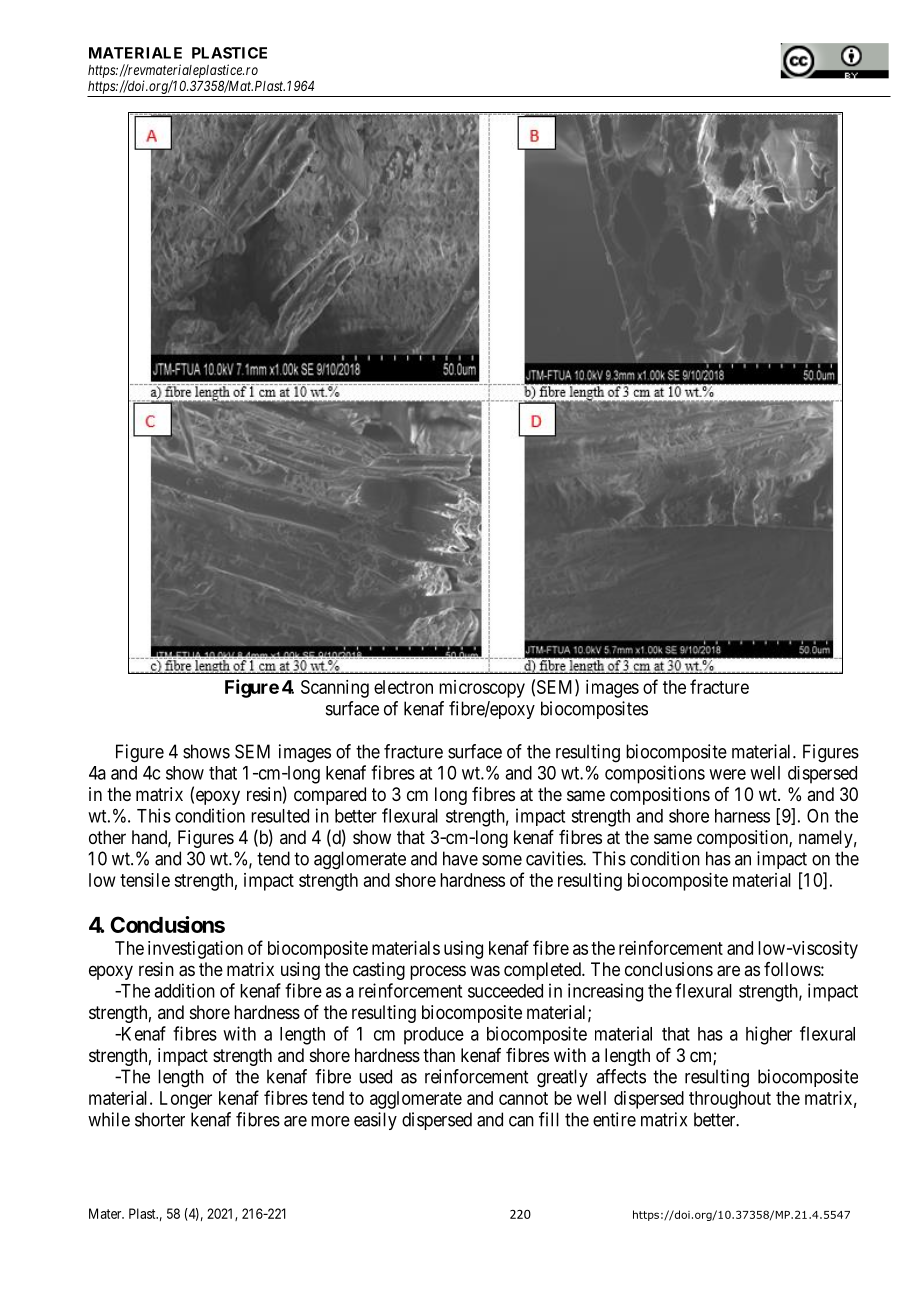 This document has width=924, height=1308. What do you see at coordinates (403, 687) in the document?
I see `electron` at bounding box center [403, 687].
